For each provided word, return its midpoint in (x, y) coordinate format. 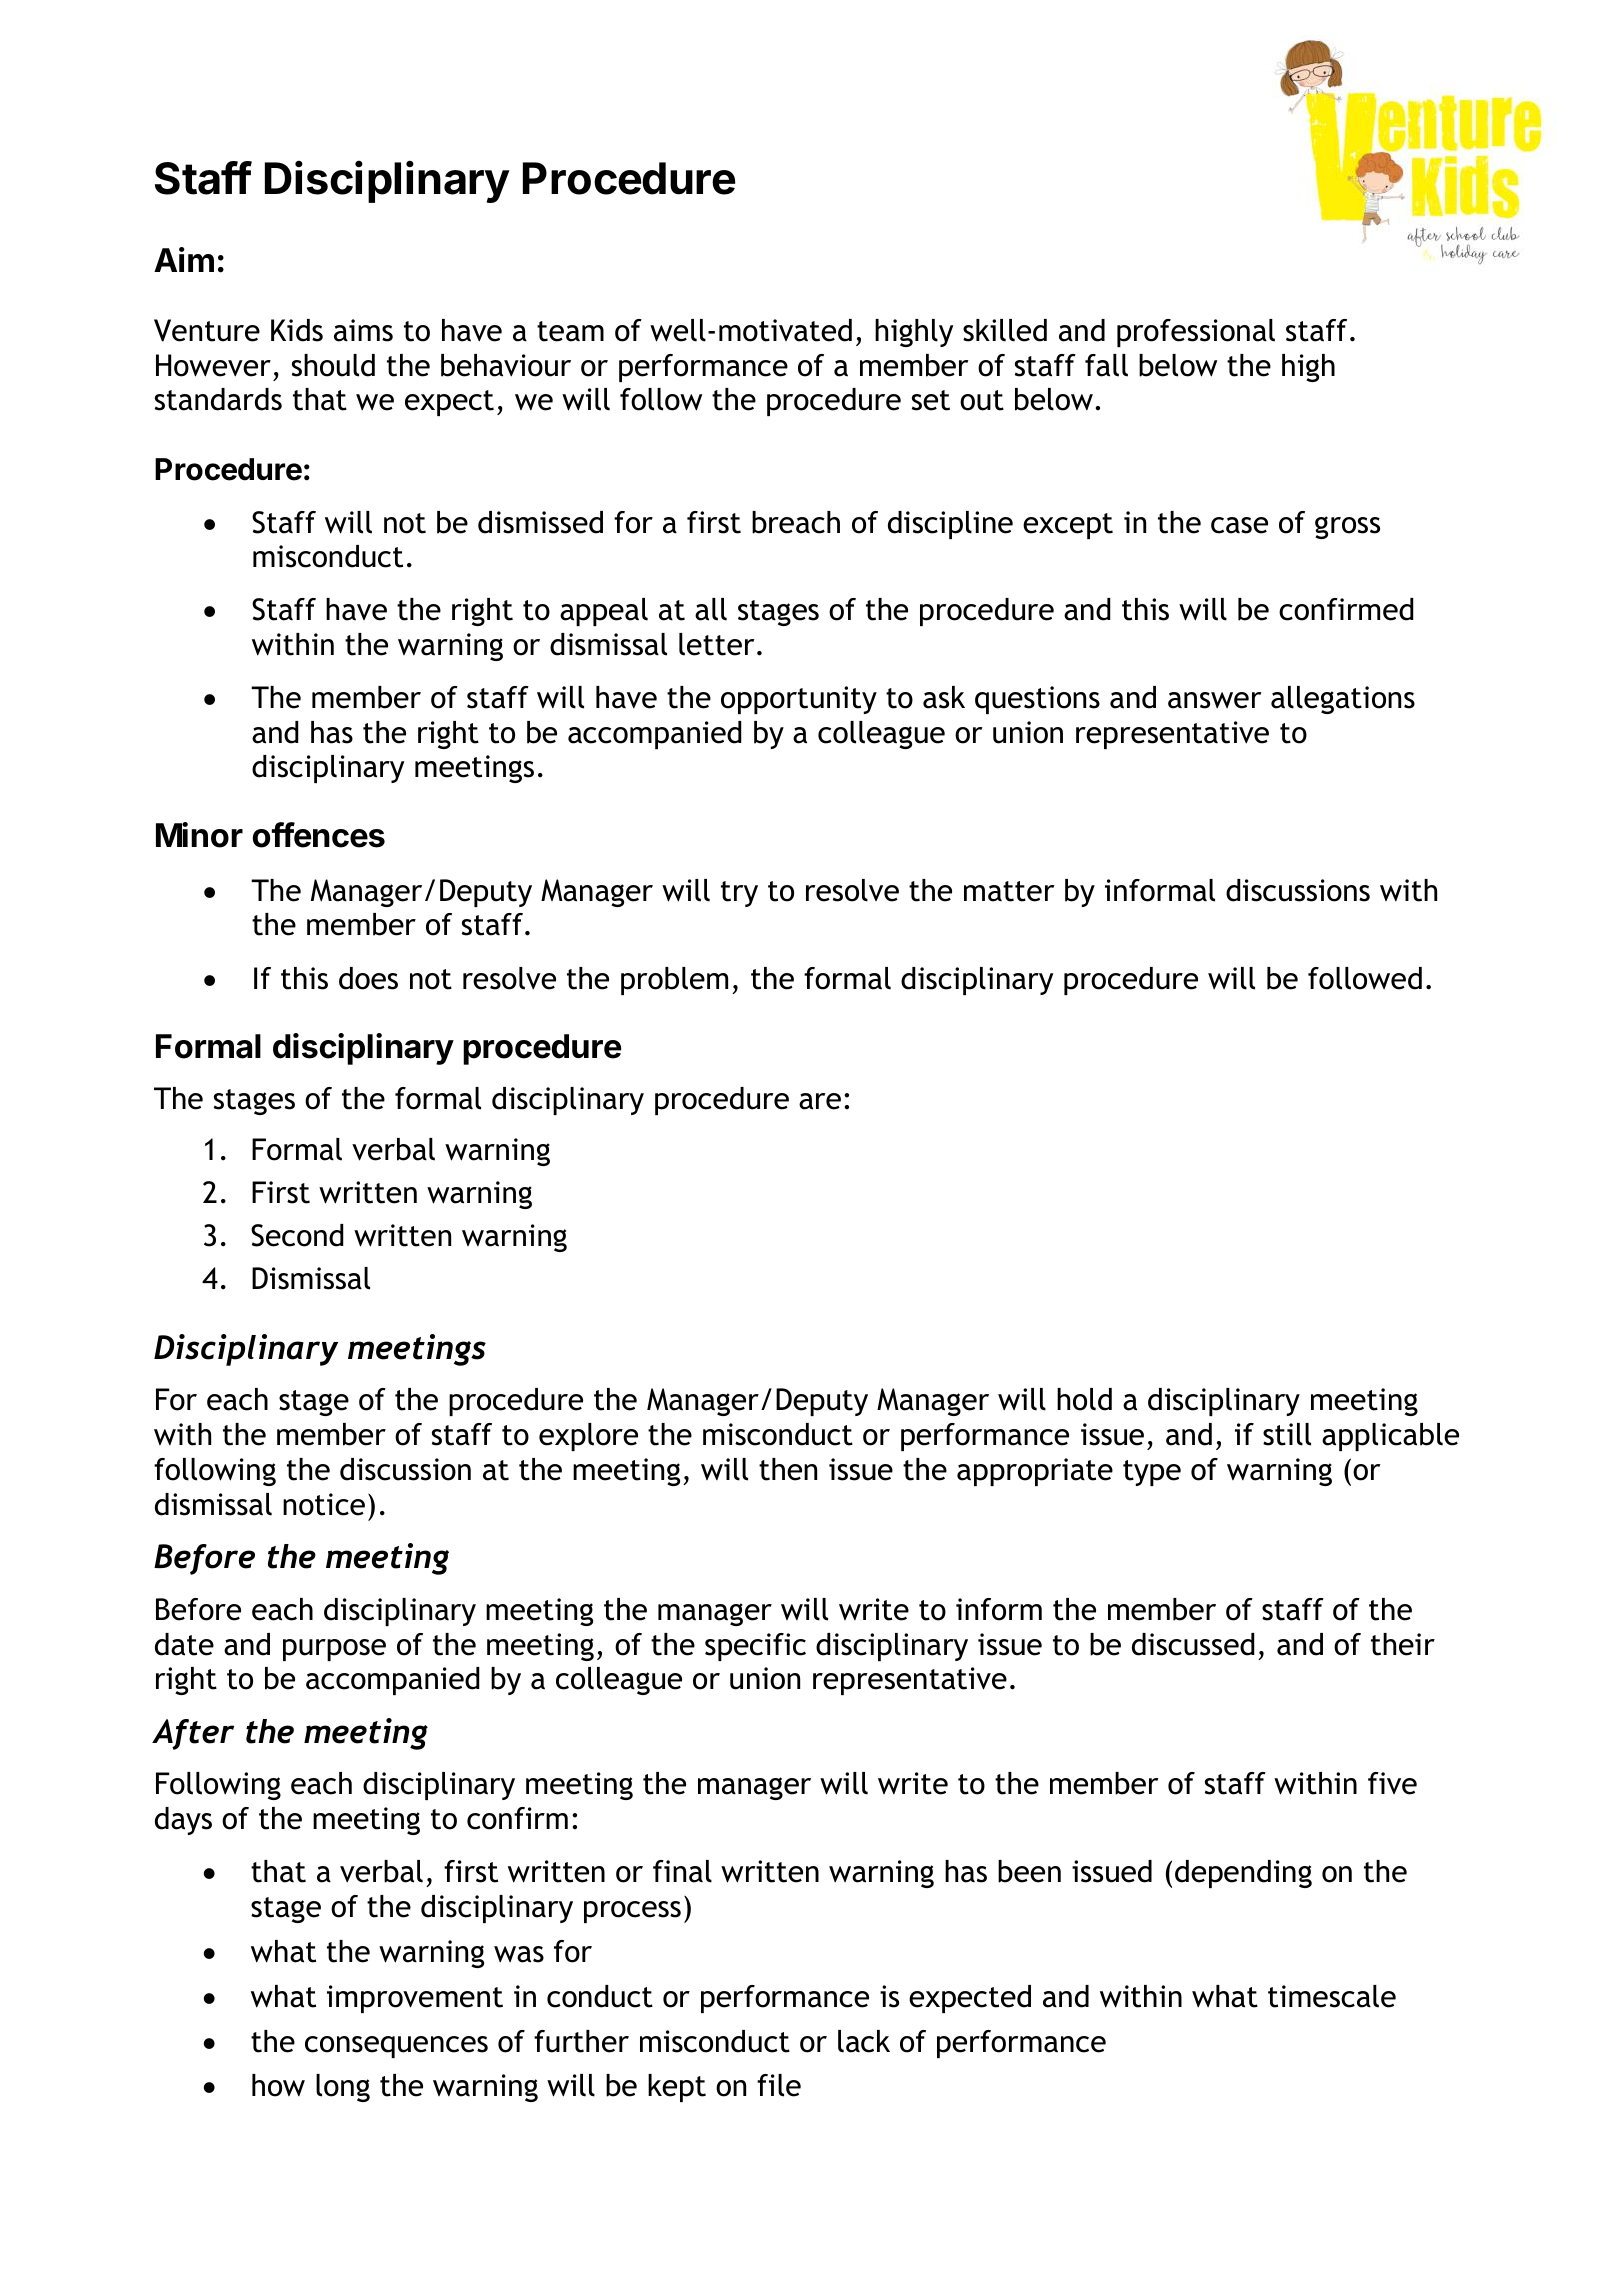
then (788, 1469)
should (333, 365)
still (1287, 1434)
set (931, 400)
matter (1009, 891)
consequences (396, 2047)
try (739, 894)
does (368, 978)
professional (1196, 333)
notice (324, 1504)
